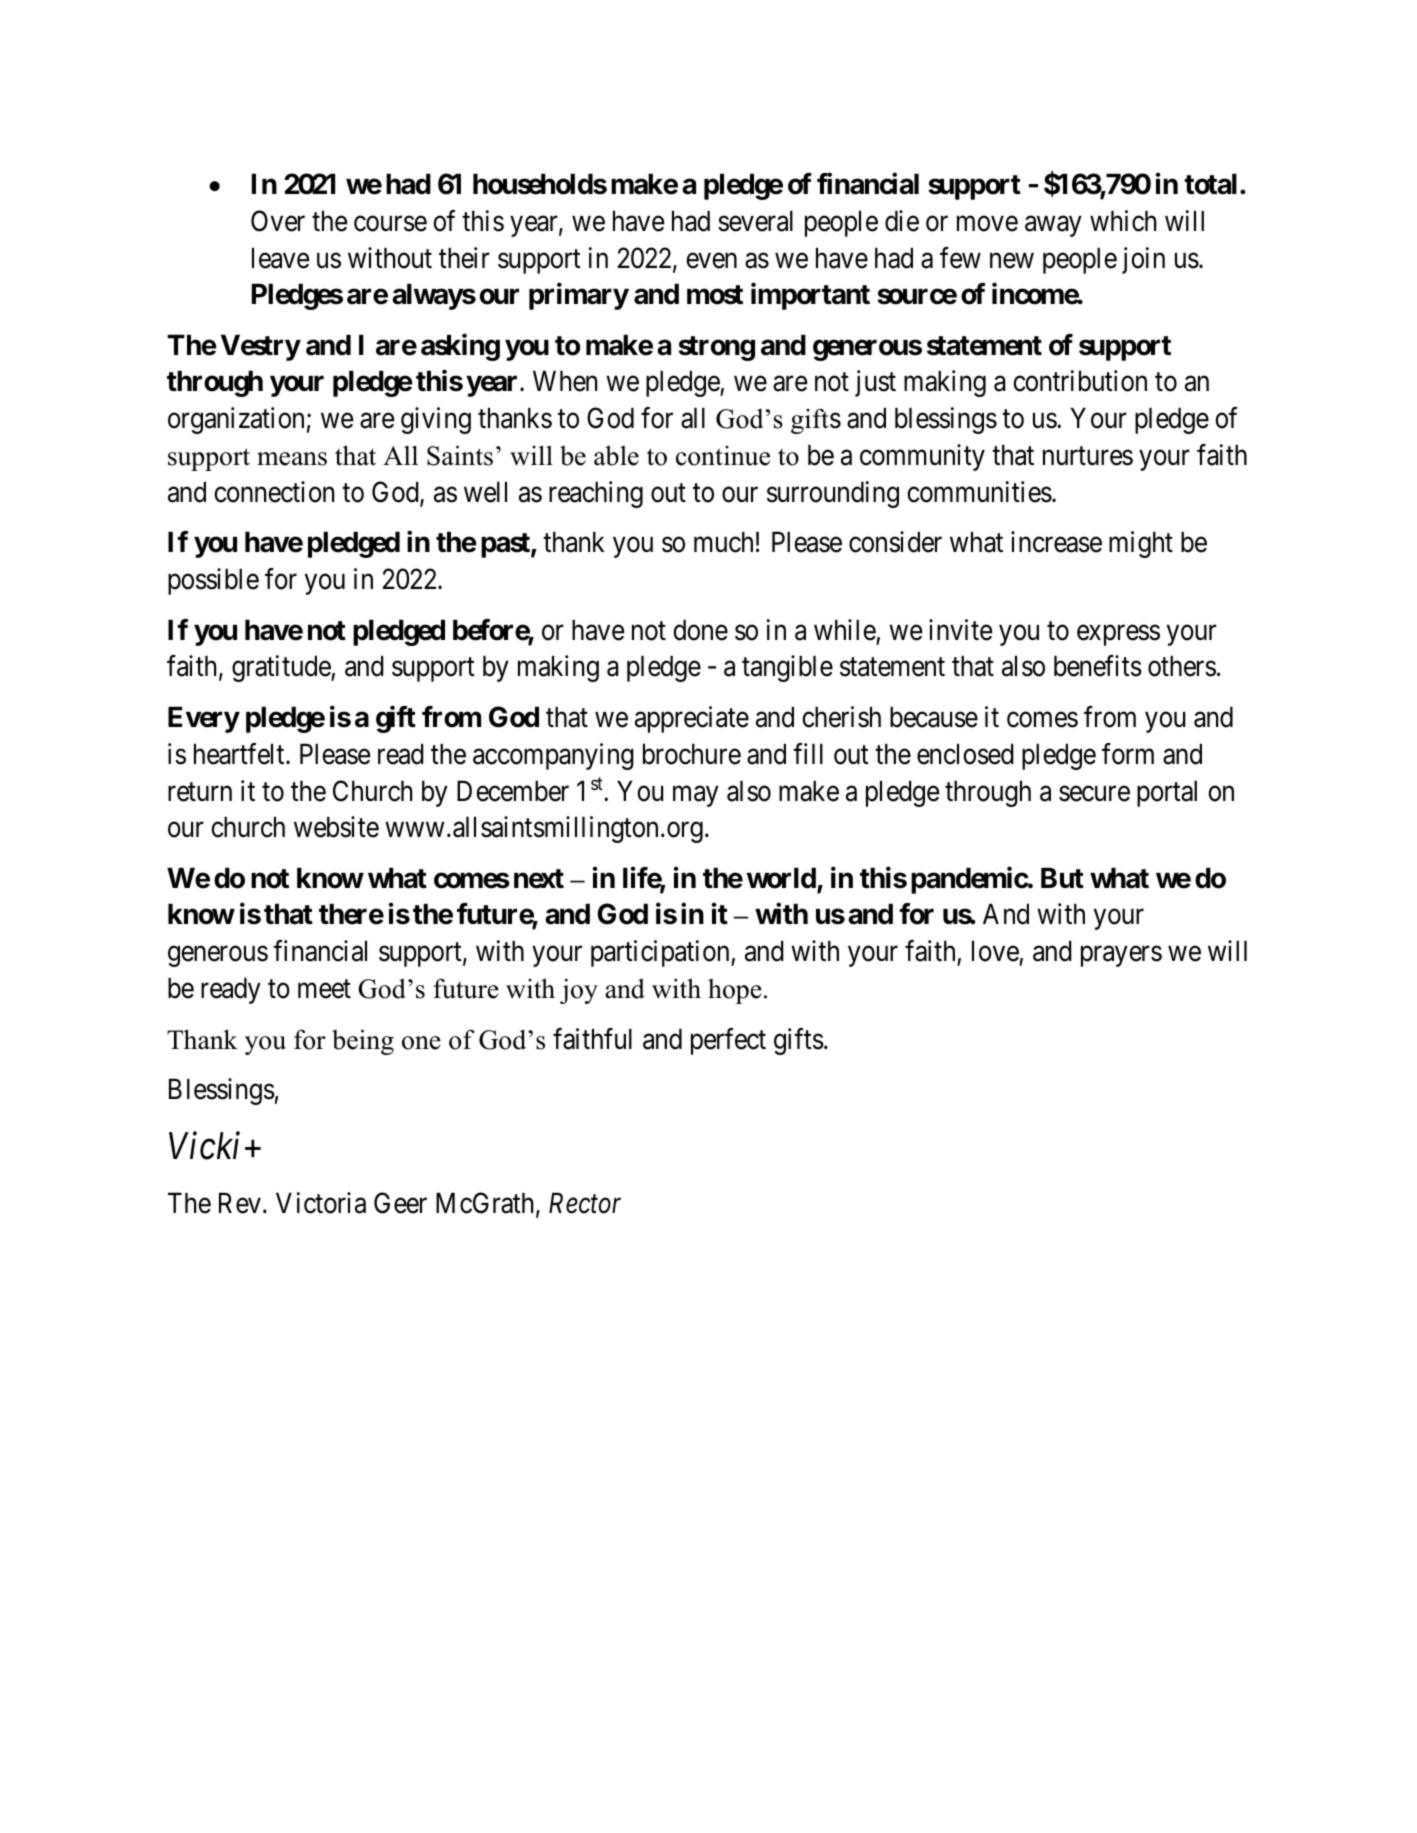 The image size is (1417, 1833). I want to click on benefits, so click(1098, 666).
